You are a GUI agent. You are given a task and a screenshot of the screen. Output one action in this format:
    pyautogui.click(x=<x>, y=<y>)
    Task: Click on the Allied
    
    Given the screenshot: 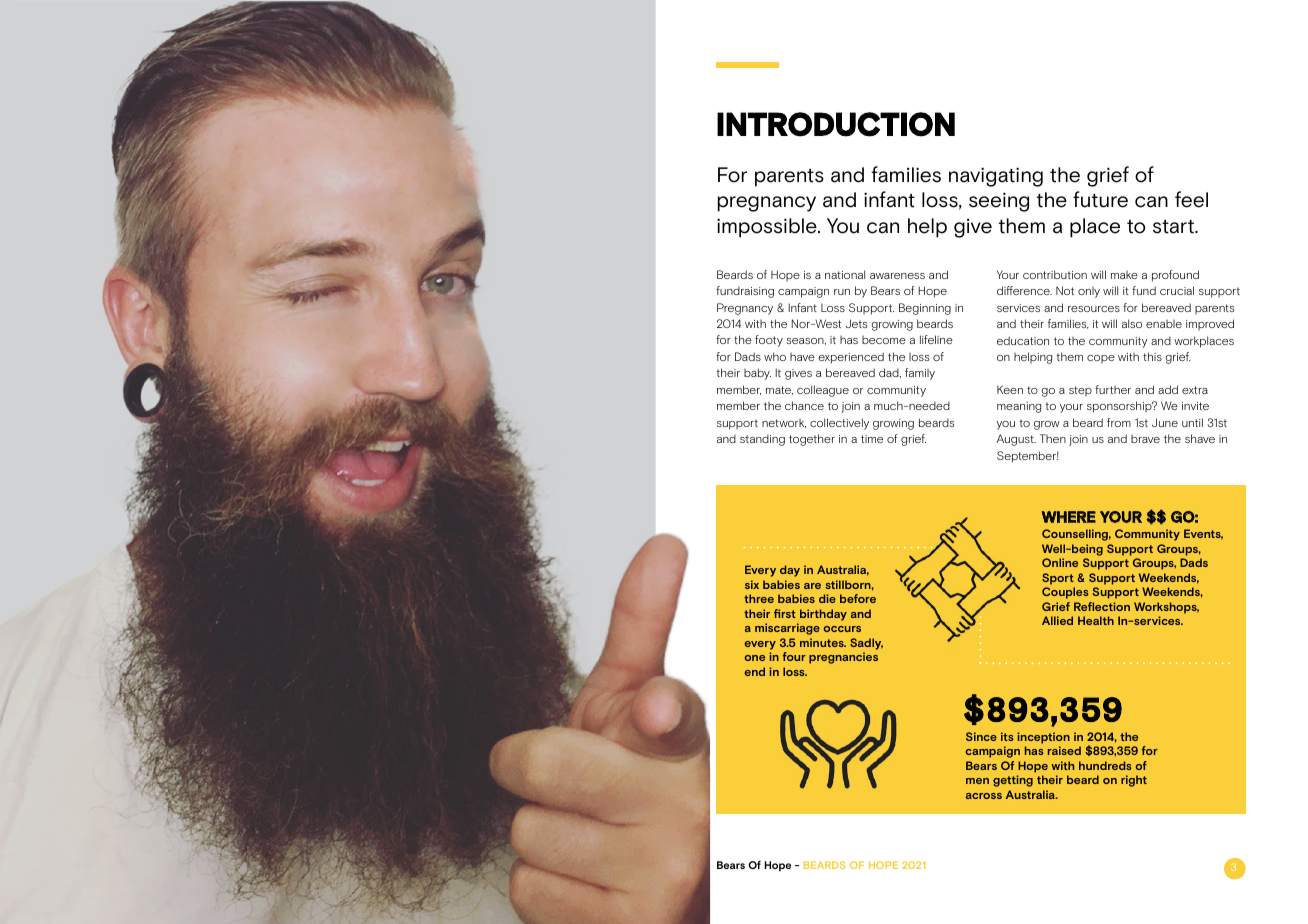 What is the action you would take?
    pyautogui.click(x=1057, y=620)
